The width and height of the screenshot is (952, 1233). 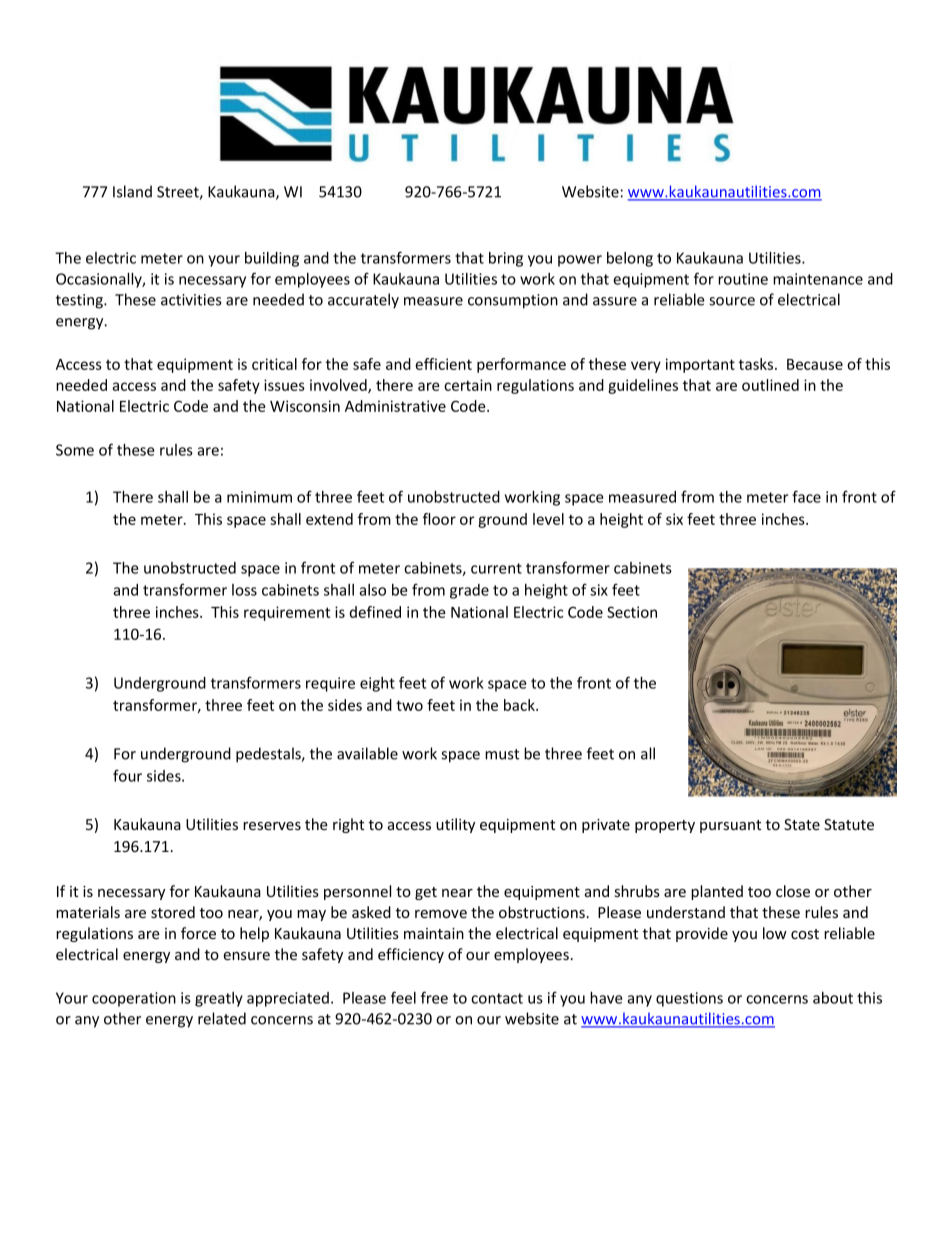 What do you see at coordinates (502, 754) in the screenshot?
I see `must` at bounding box center [502, 754].
